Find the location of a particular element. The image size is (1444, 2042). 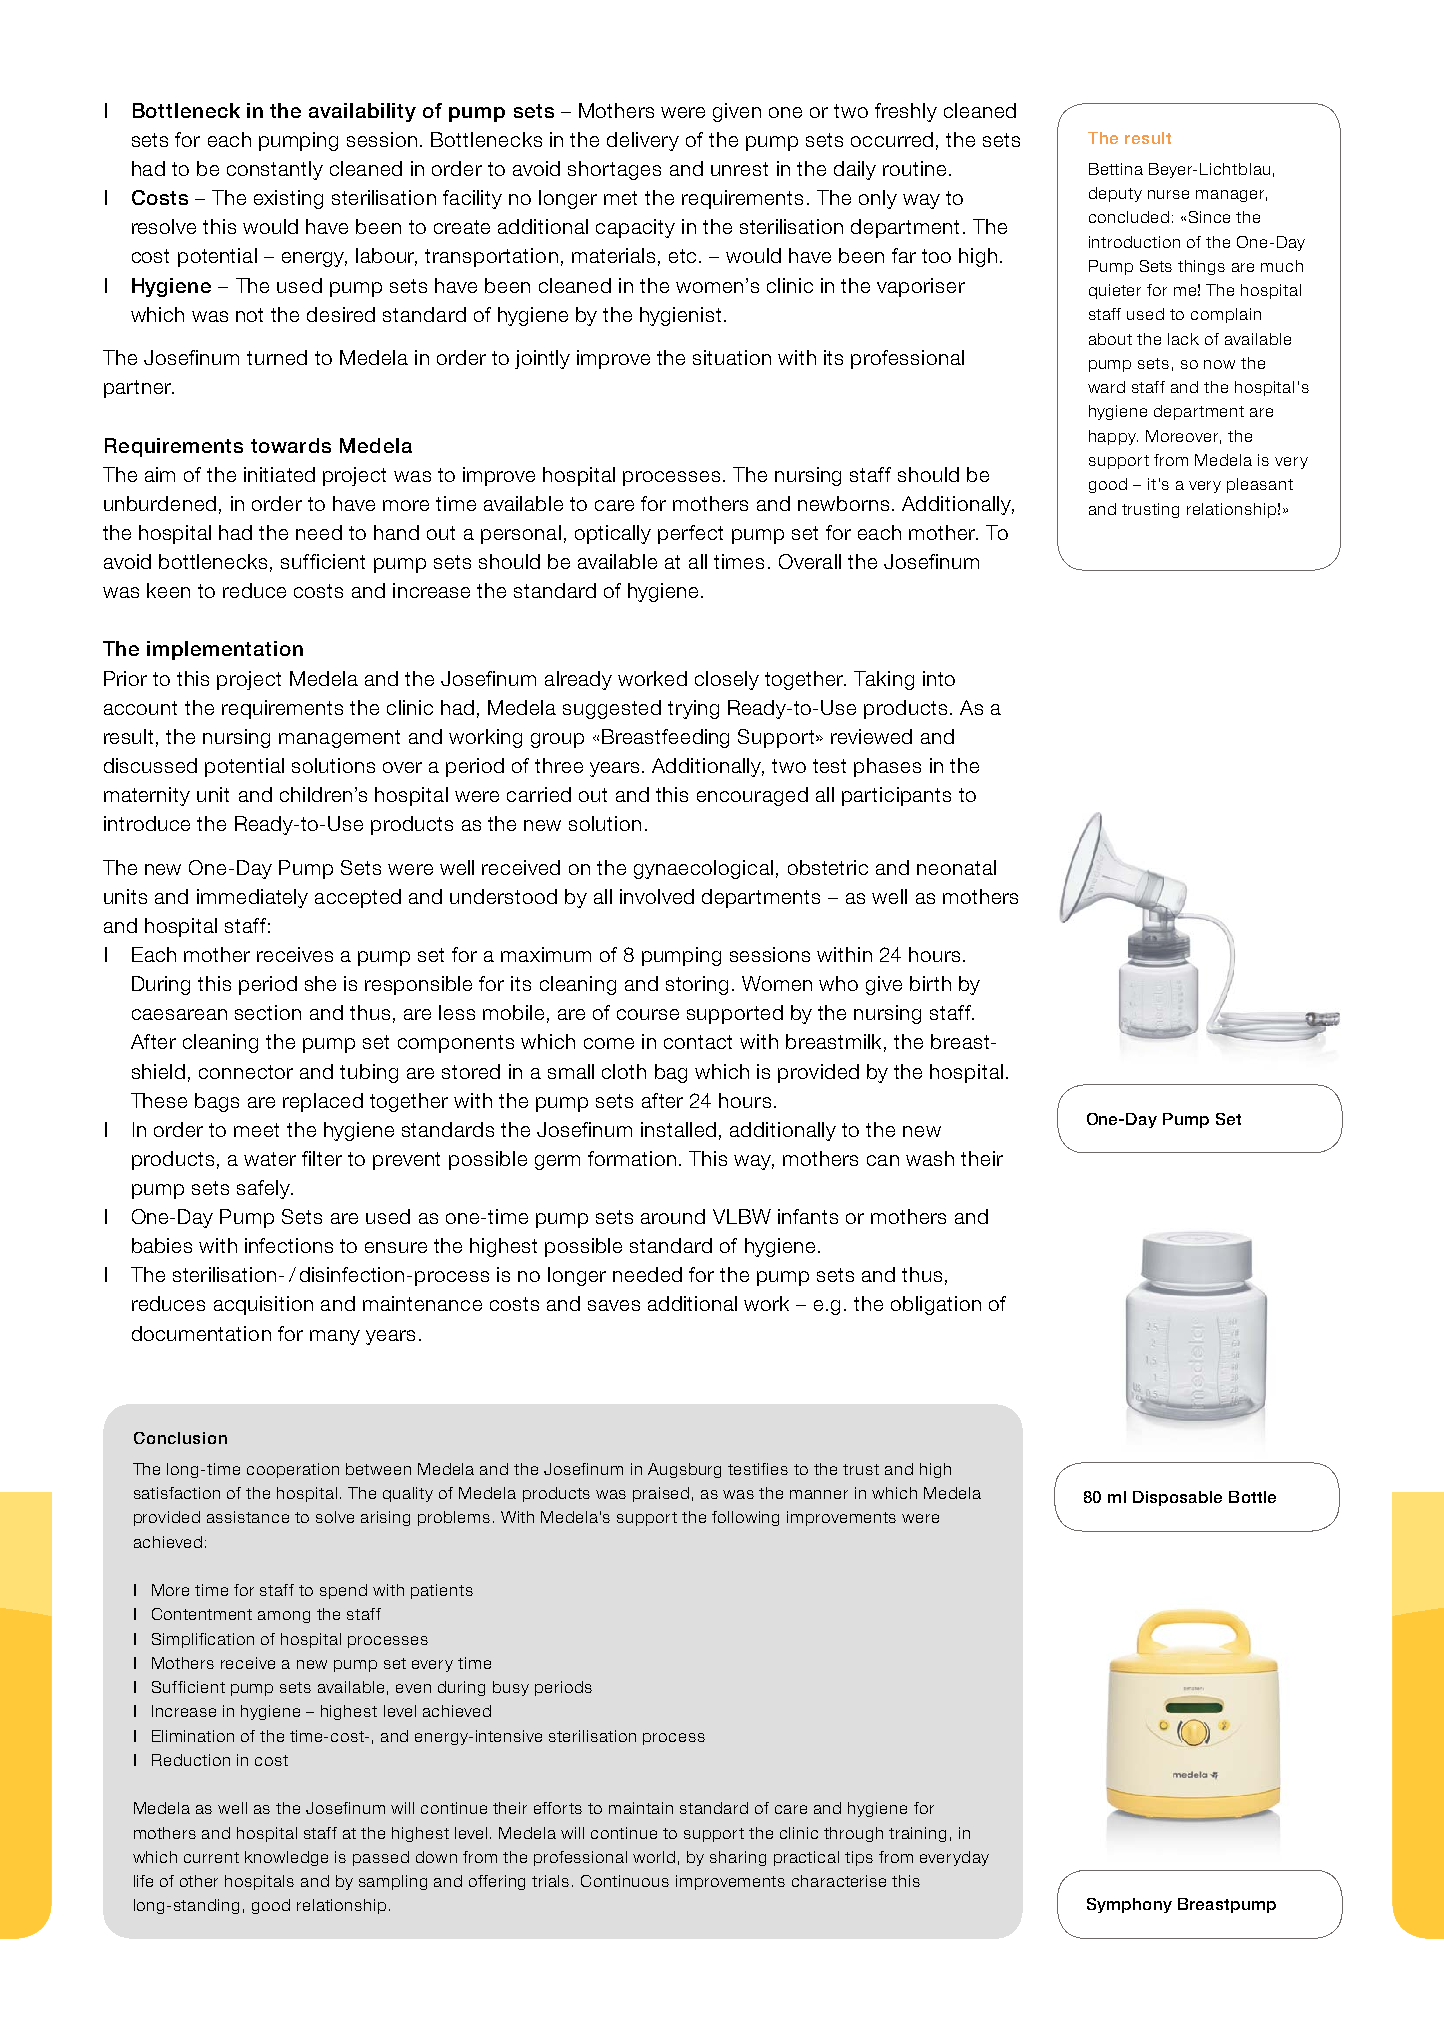

wash is located at coordinates (930, 1158).
